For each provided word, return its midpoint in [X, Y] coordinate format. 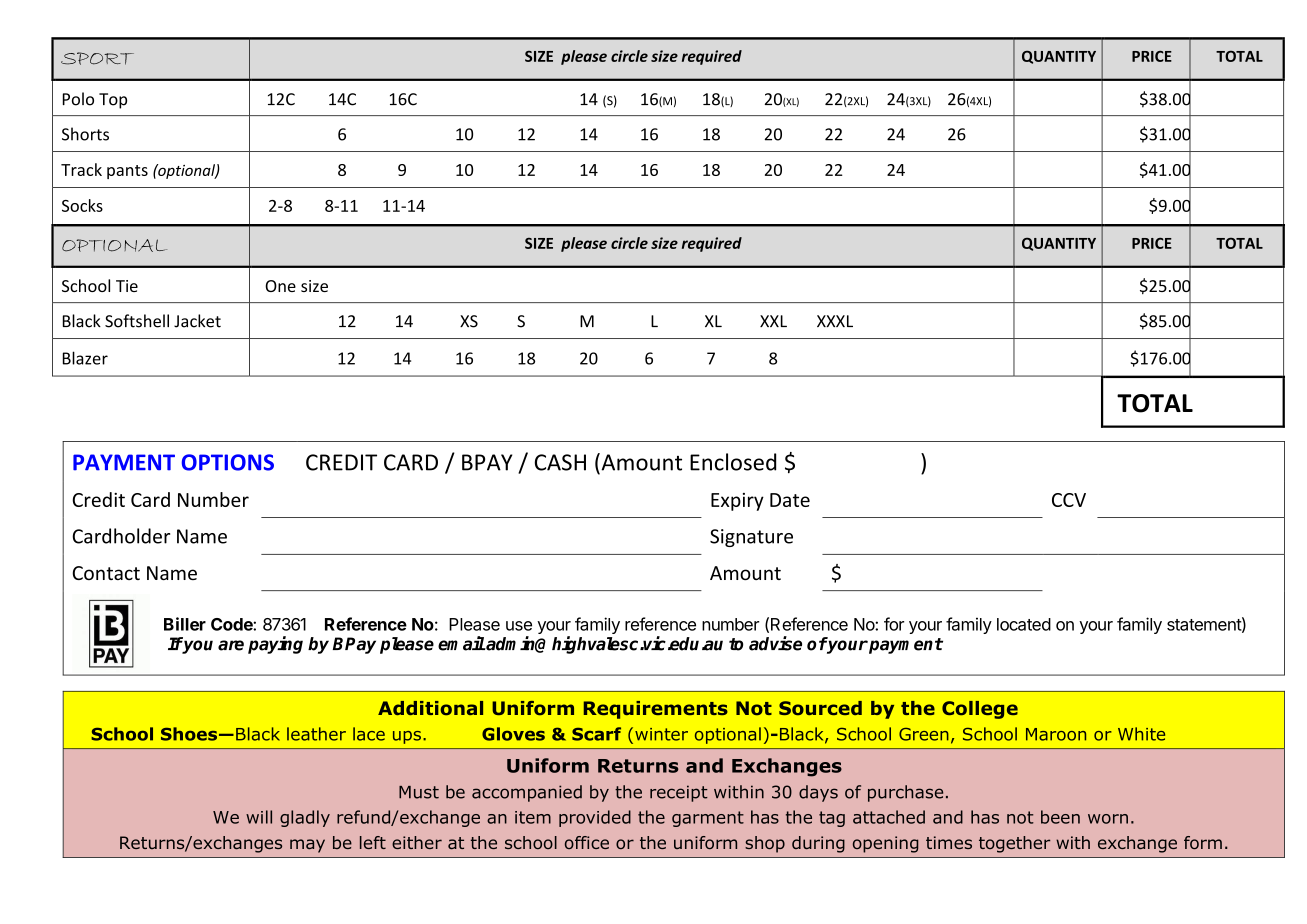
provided [595, 818]
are [231, 645]
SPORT [97, 58]
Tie [127, 286]
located [1024, 624]
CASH [560, 462]
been [1060, 817]
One [280, 286]
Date [790, 500]
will [259, 817]
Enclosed [733, 462]
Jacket [197, 321]
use [519, 626]
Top [113, 101]
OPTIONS [228, 462]
